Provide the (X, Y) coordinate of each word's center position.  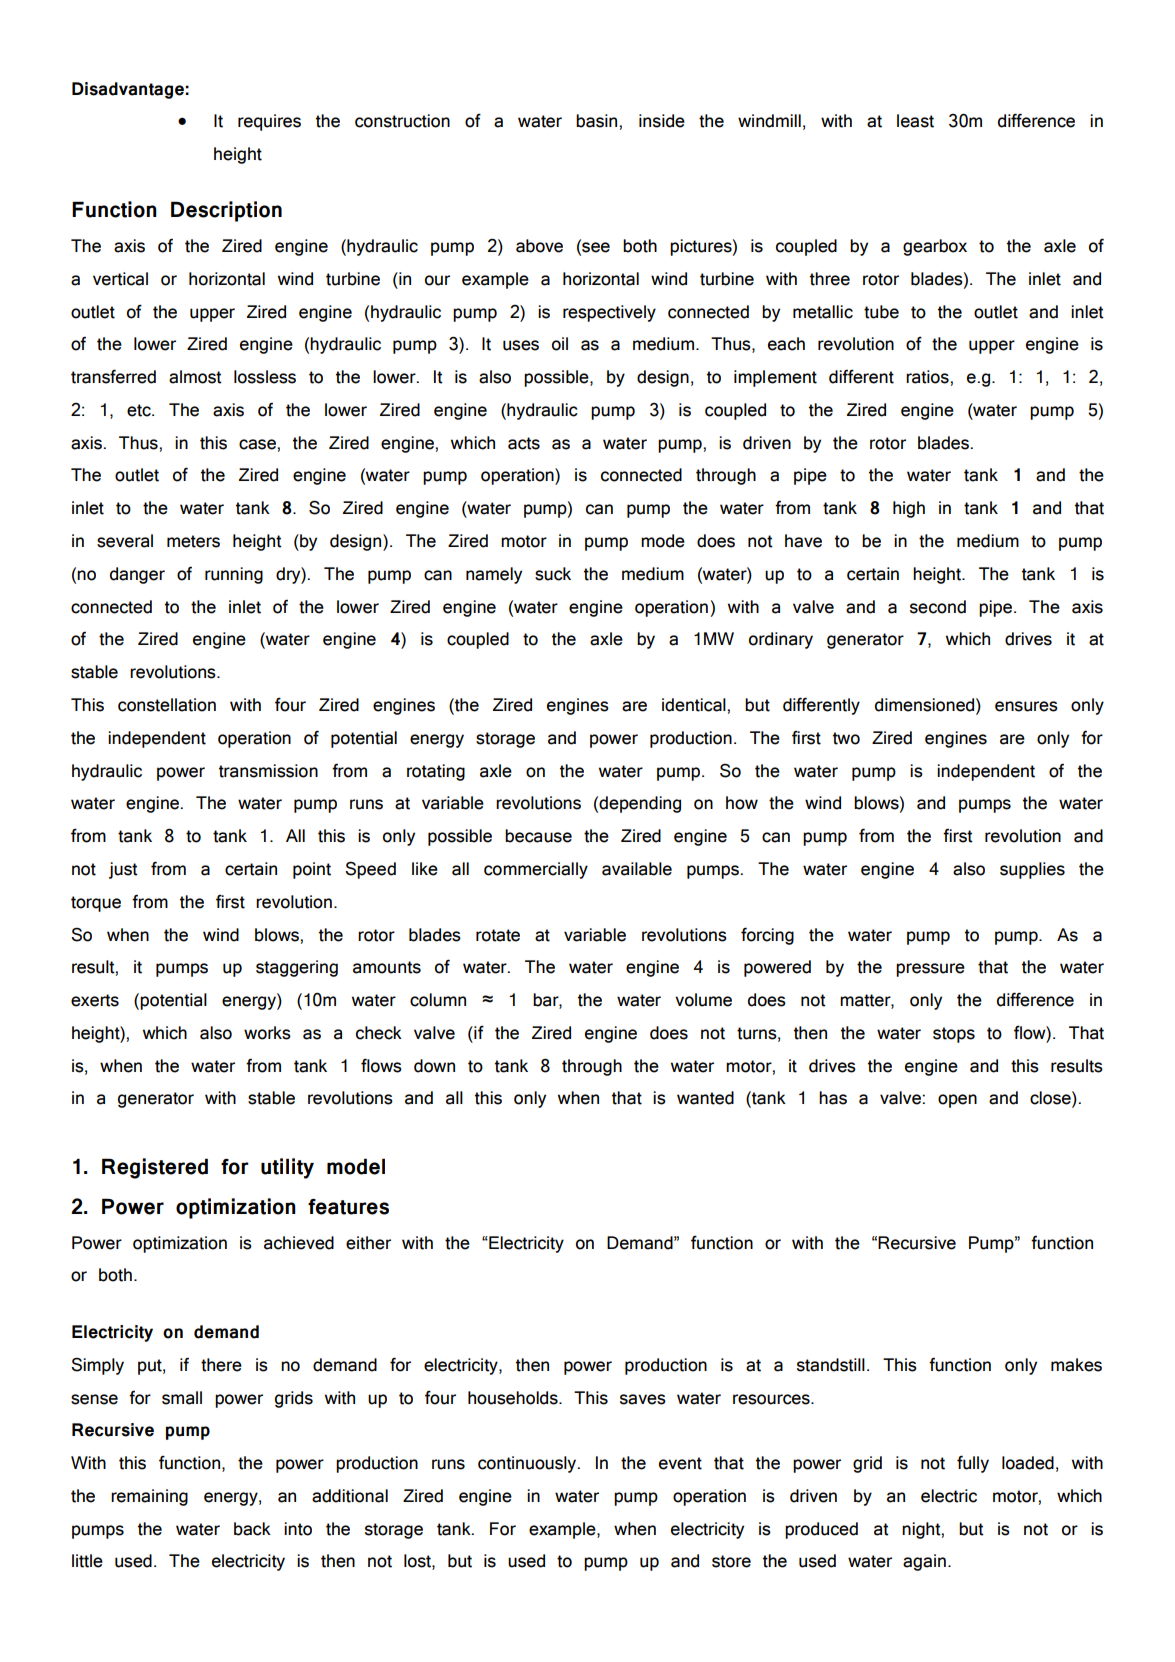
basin (598, 121)
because (538, 836)
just (123, 870)
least (915, 121)
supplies (1032, 870)
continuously (528, 1464)
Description (226, 211)
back (252, 1529)
